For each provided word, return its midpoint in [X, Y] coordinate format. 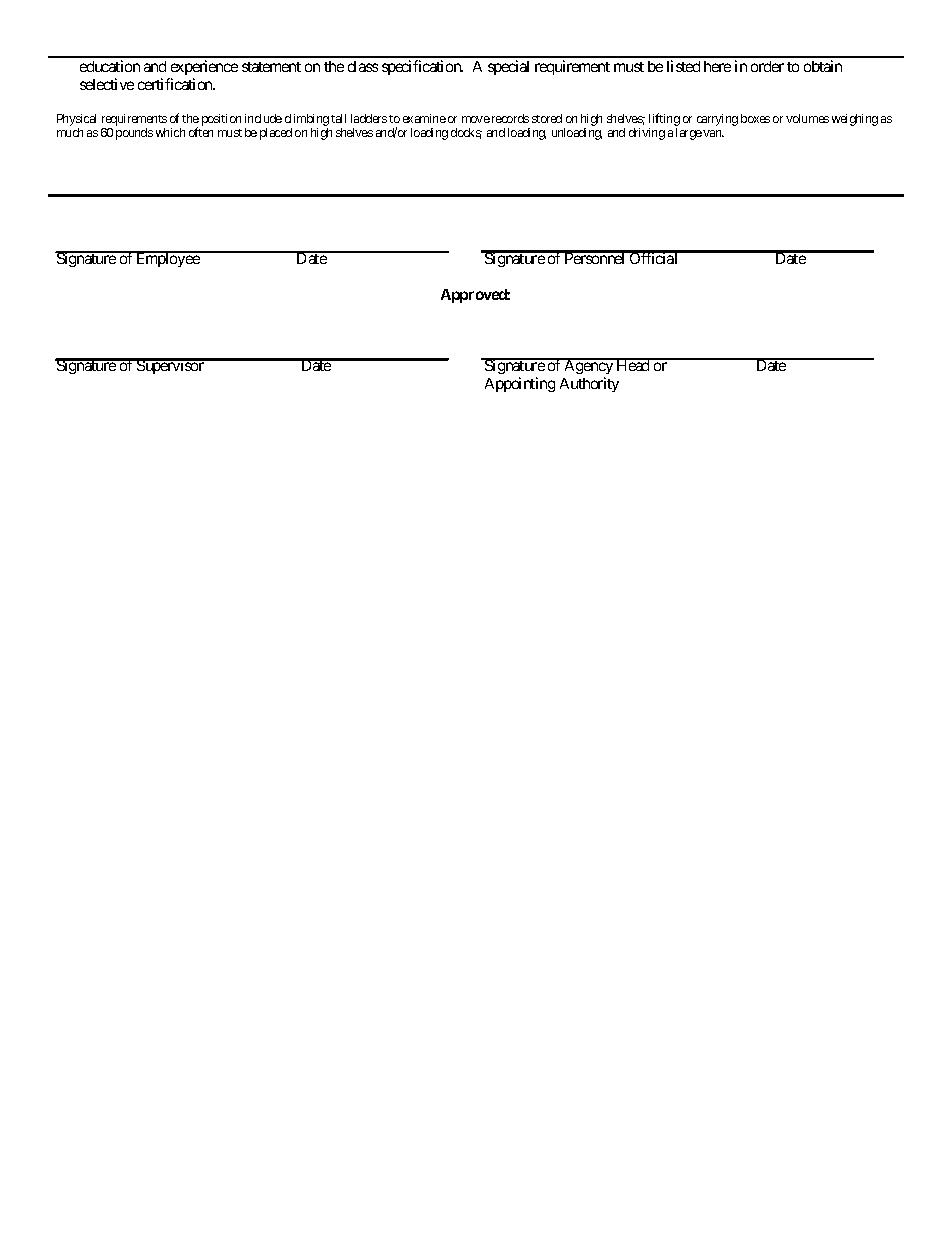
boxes [755, 118]
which [170, 132]
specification [422, 67]
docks [466, 133]
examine [424, 118]
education [110, 66]
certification [176, 84]
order [767, 66]
